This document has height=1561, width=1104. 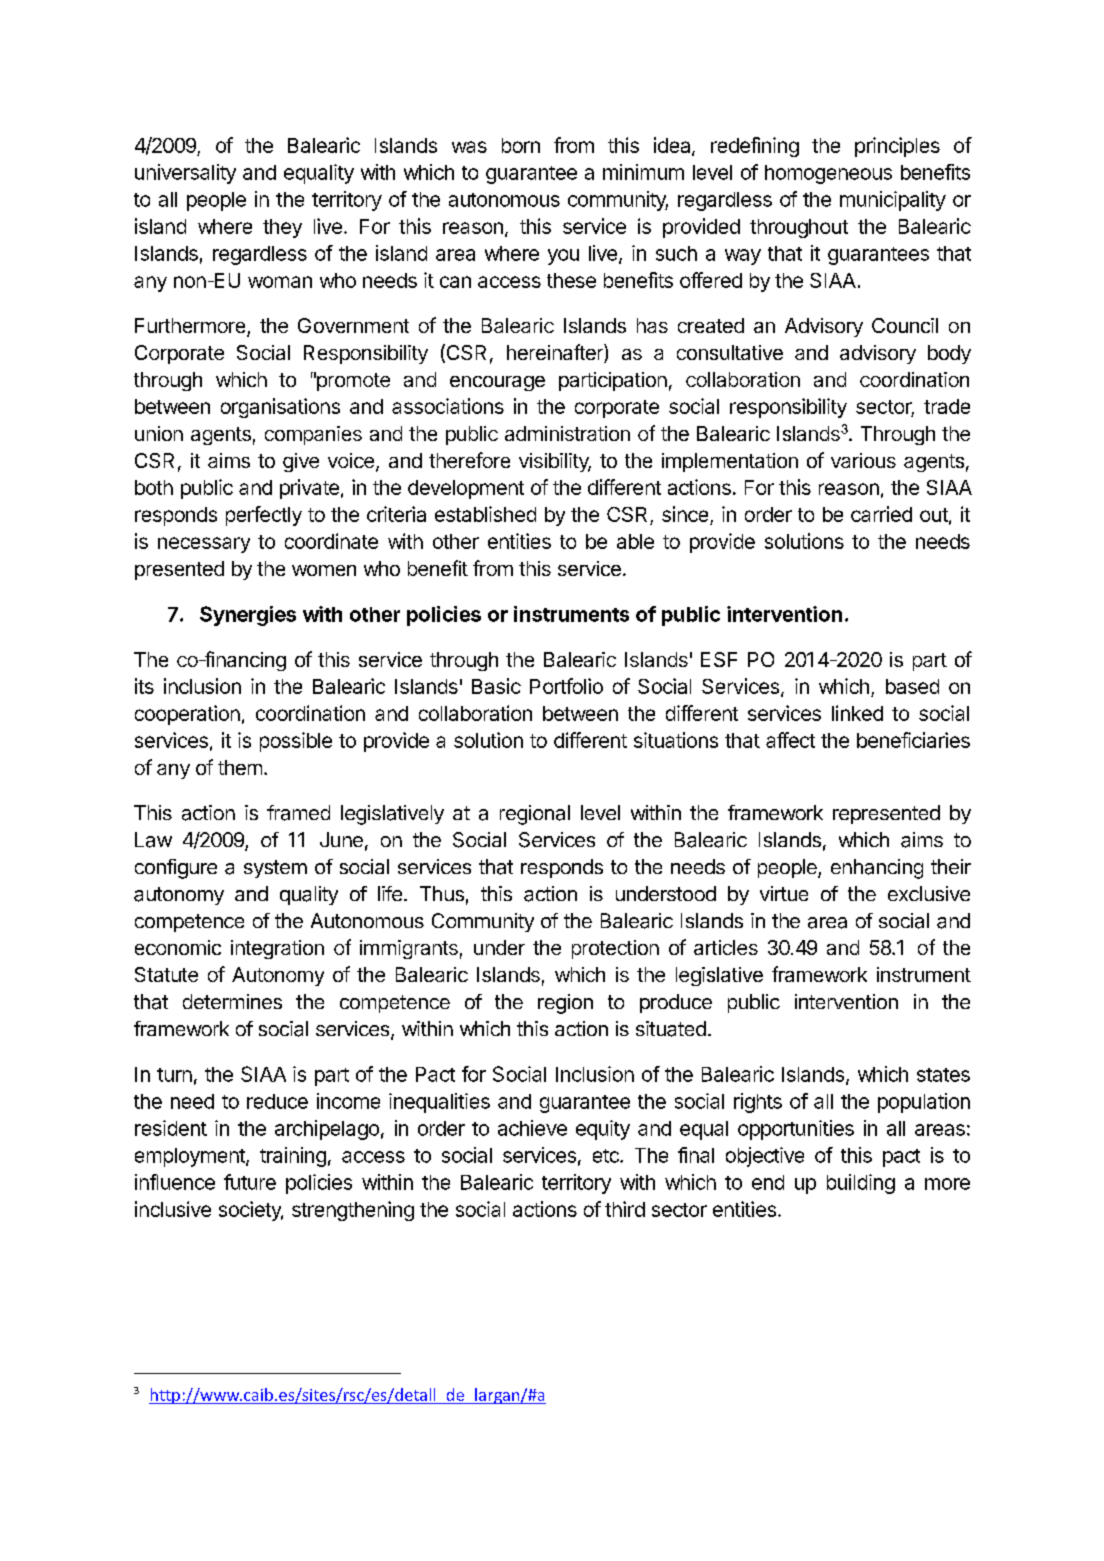 What do you see at coordinates (521, 145) in the document?
I see `born` at bounding box center [521, 145].
